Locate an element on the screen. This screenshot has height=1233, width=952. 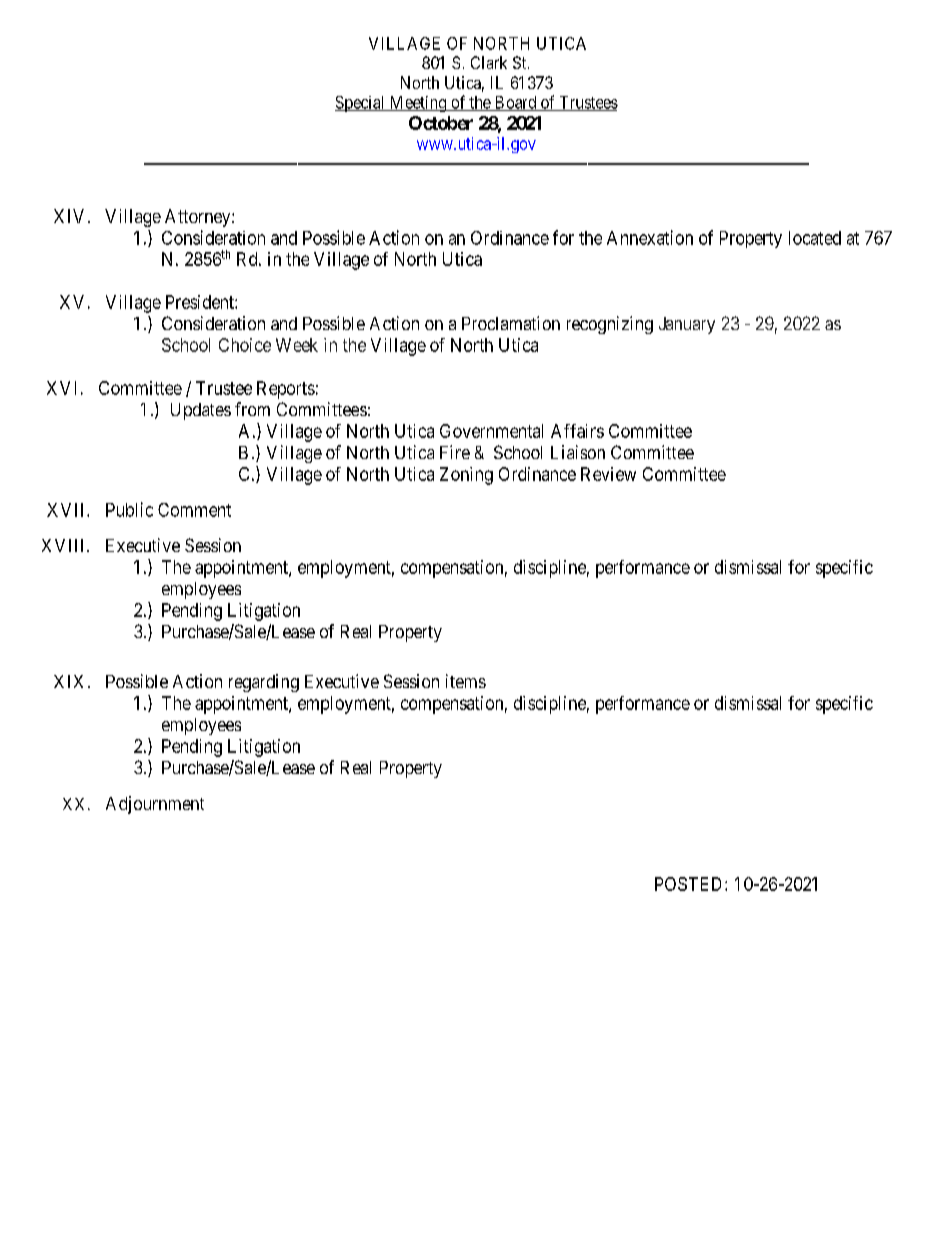
Review is located at coordinates (608, 474).
